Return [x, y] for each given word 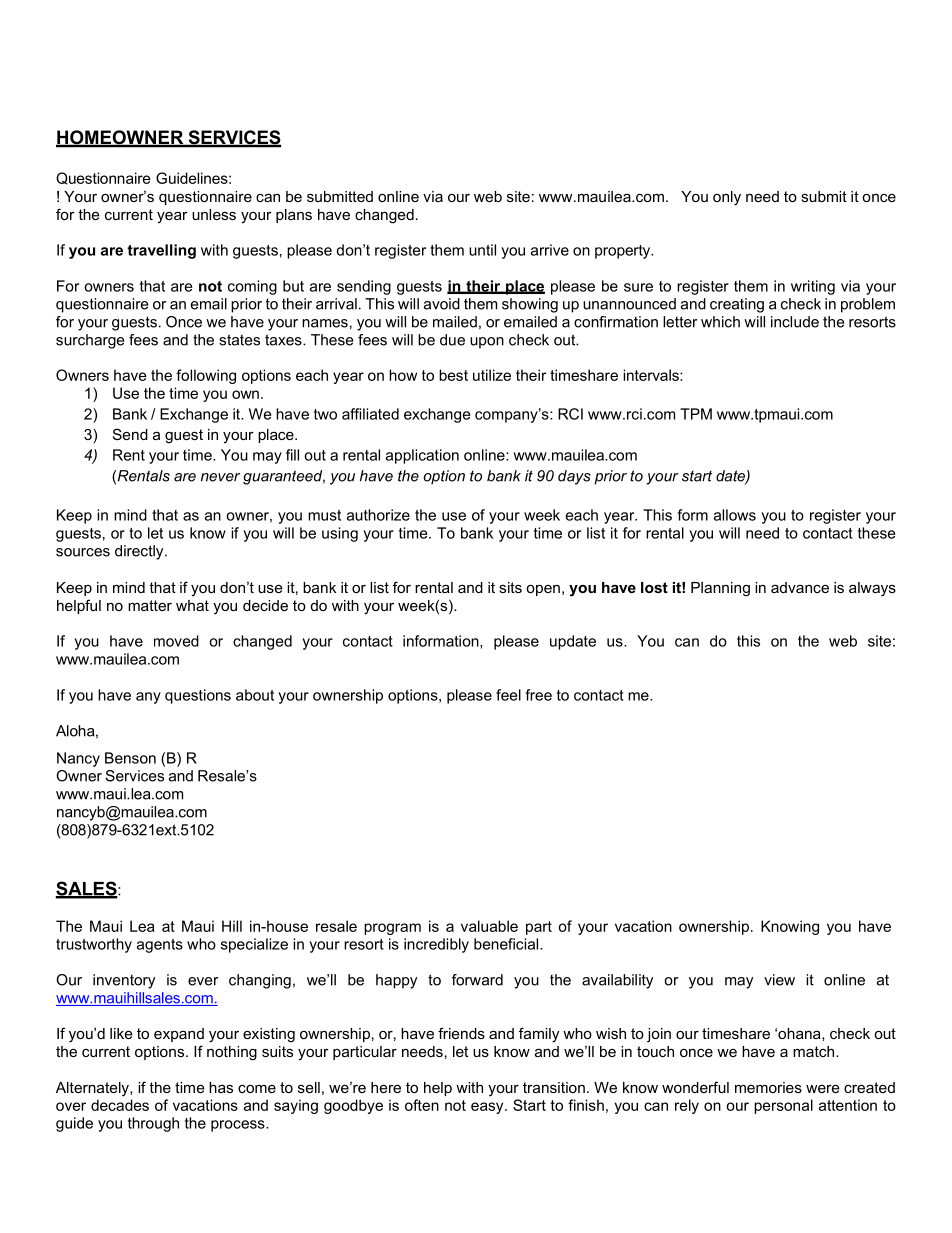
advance [800, 587]
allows [735, 515]
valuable [489, 926]
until [482, 250]
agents [160, 946]
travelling [161, 251]
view [779, 980]
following [206, 376]
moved [176, 641]
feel [508, 695]
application [422, 456]
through [153, 1124]
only [727, 198]
